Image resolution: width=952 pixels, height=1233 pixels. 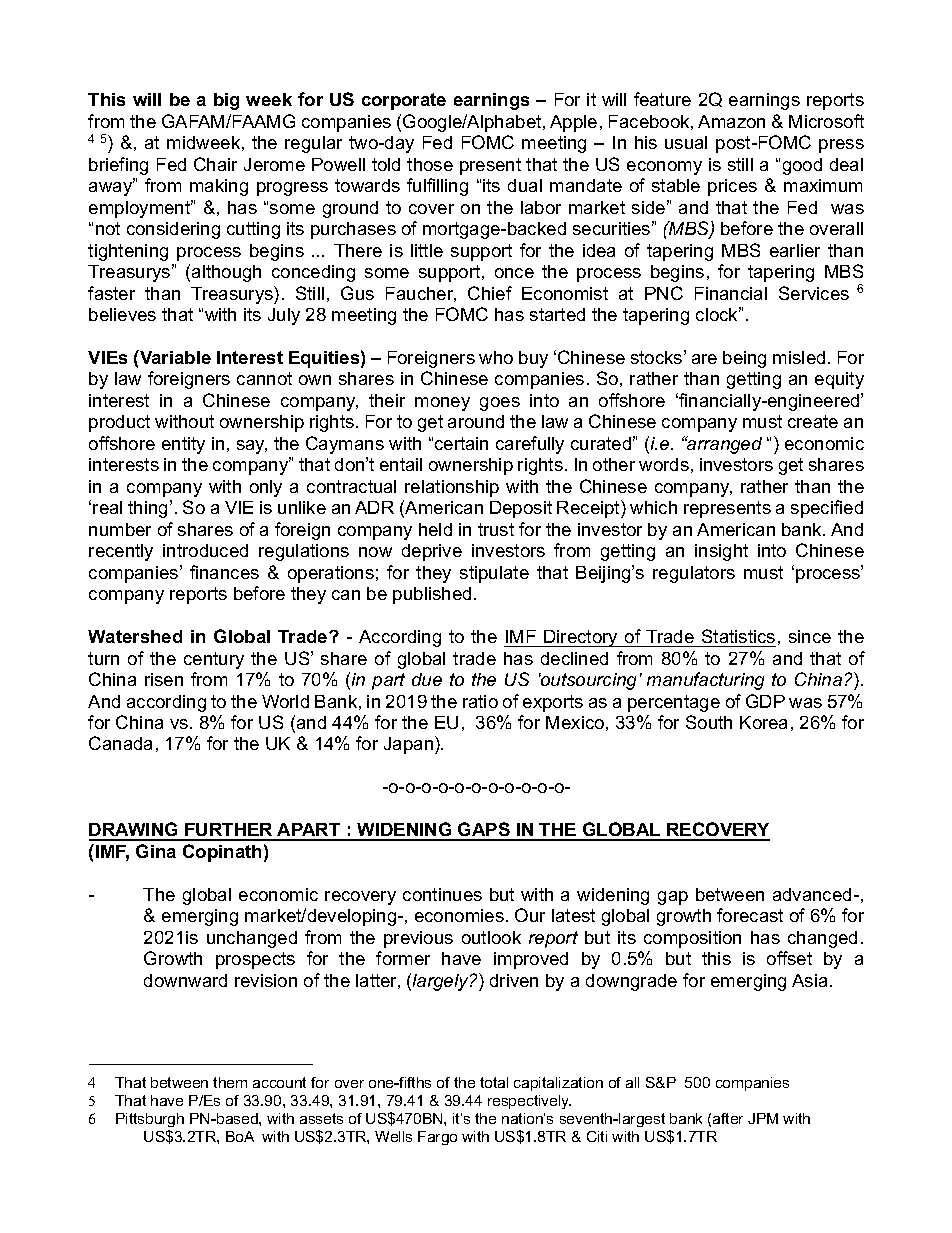 What do you see at coordinates (738, 636) in the screenshot?
I see `Statistics` at bounding box center [738, 636].
